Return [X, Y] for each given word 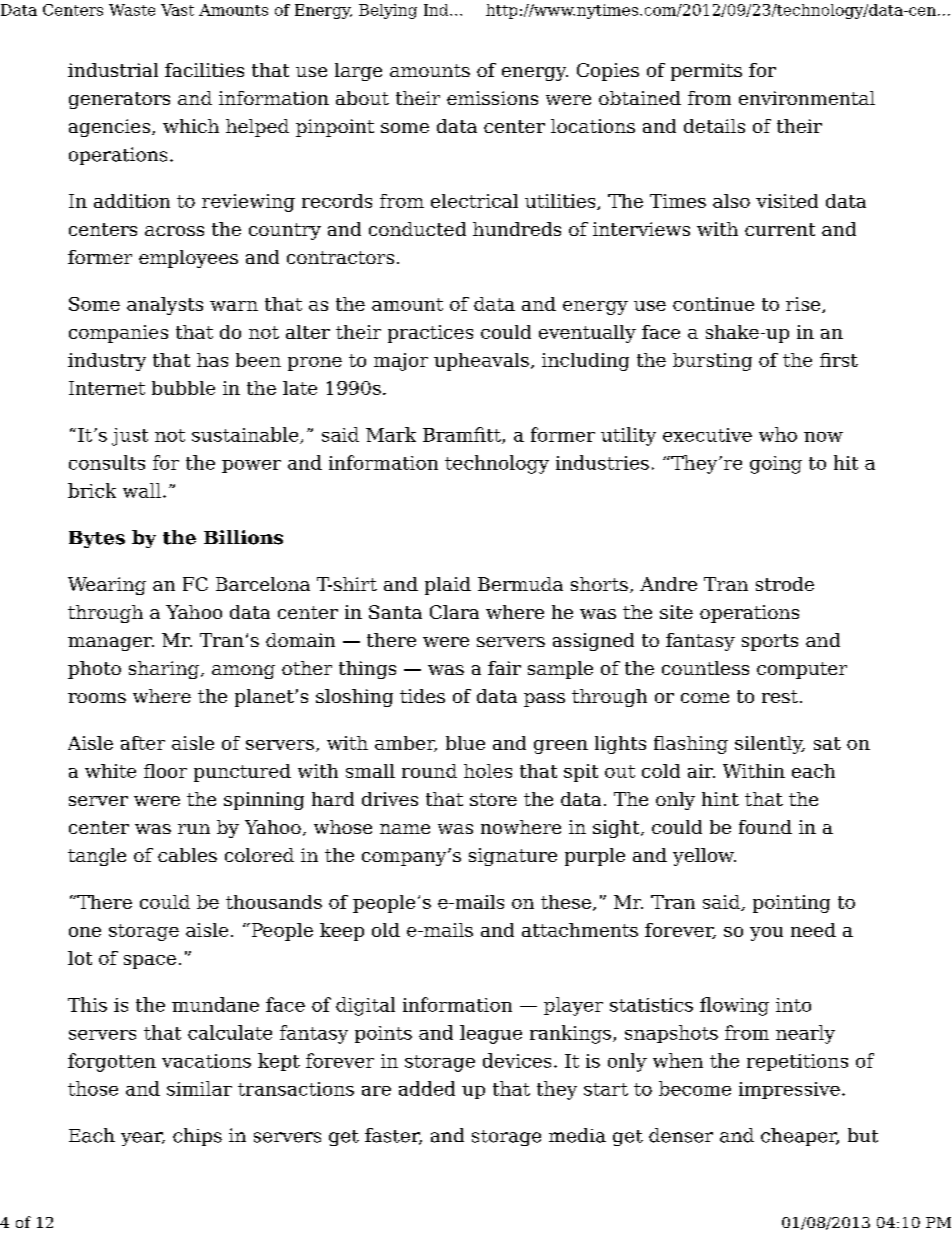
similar [199, 1088]
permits [706, 72]
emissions [492, 98]
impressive [789, 1090]
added [427, 1088]
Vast [177, 10]
